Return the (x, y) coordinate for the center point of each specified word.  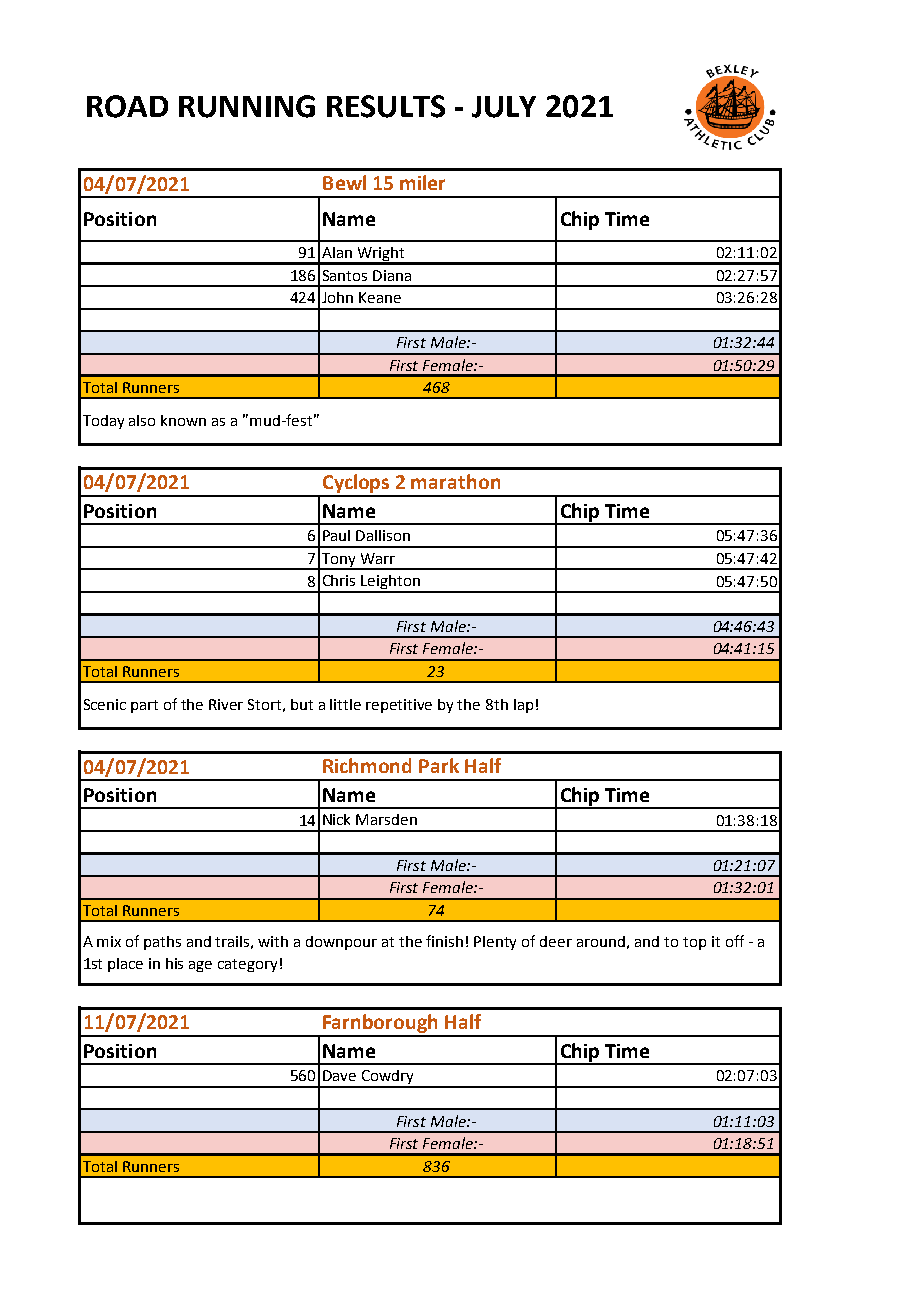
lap (523, 706)
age (200, 966)
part (144, 706)
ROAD (127, 106)
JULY (504, 107)
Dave (339, 1075)
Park (439, 765)
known (183, 420)
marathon (455, 481)
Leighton (390, 583)
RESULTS (386, 106)
